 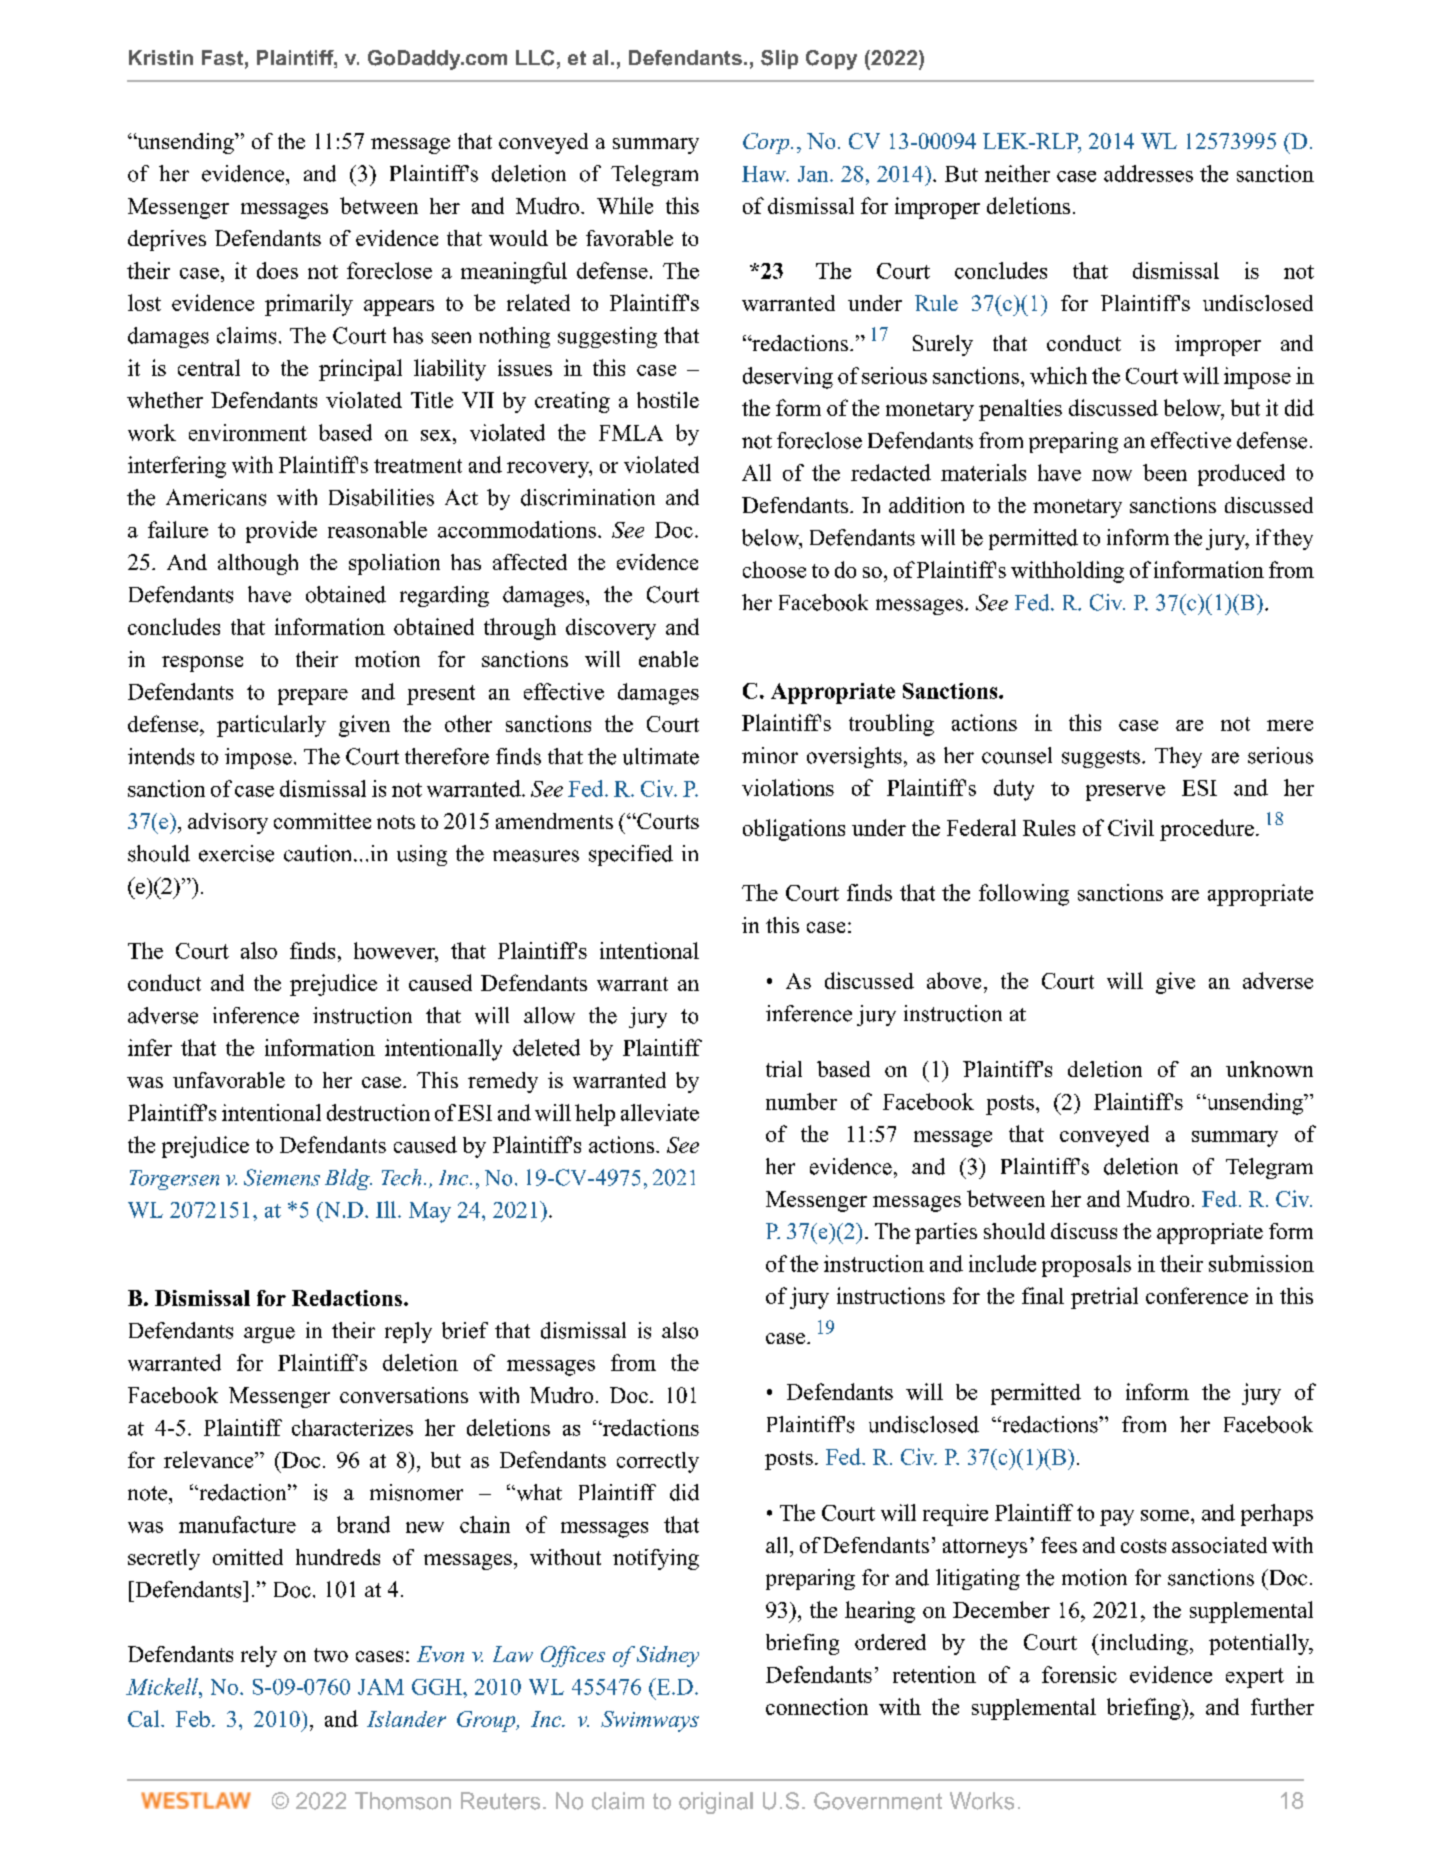 I want to click on forensic, so click(x=1079, y=1674).
